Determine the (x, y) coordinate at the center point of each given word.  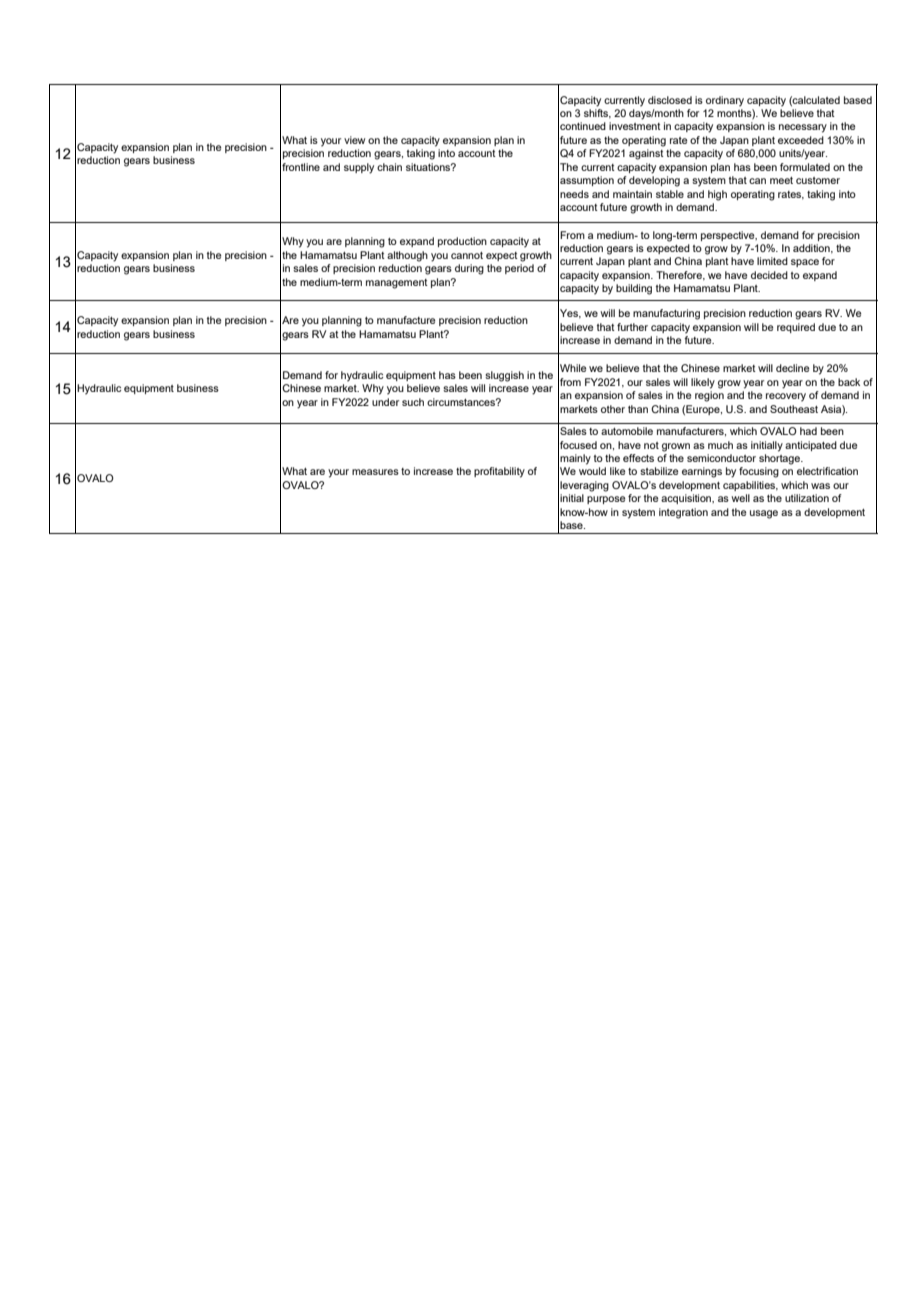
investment (635, 126)
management (397, 284)
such (413, 402)
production (462, 242)
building (634, 289)
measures (375, 472)
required (796, 328)
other (613, 409)
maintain (632, 194)
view (354, 140)
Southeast (794, 409)
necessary (803, 128)
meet (781, 180)
